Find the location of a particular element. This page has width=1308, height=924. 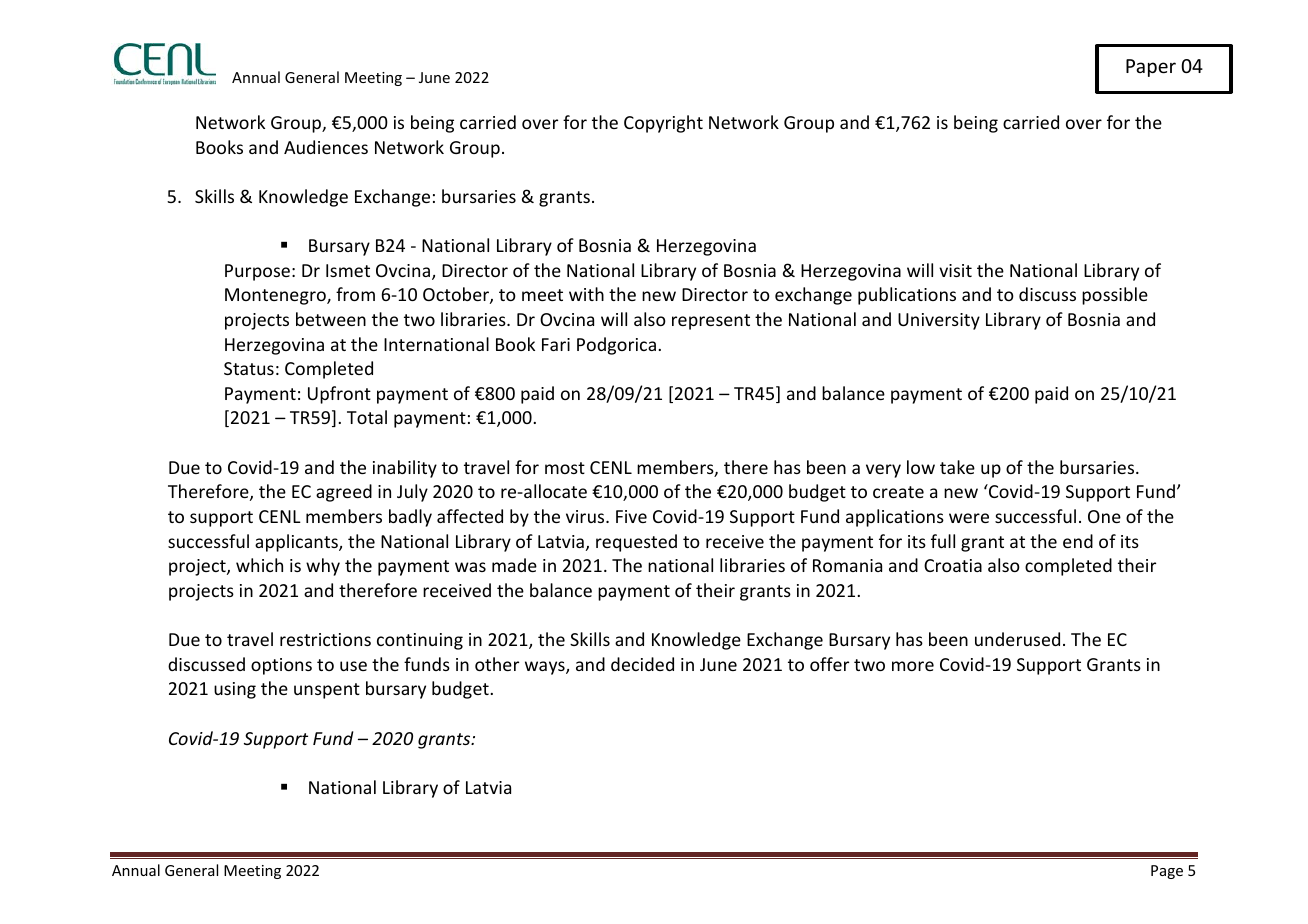

Paper is located at coordinates (1151, 68).
